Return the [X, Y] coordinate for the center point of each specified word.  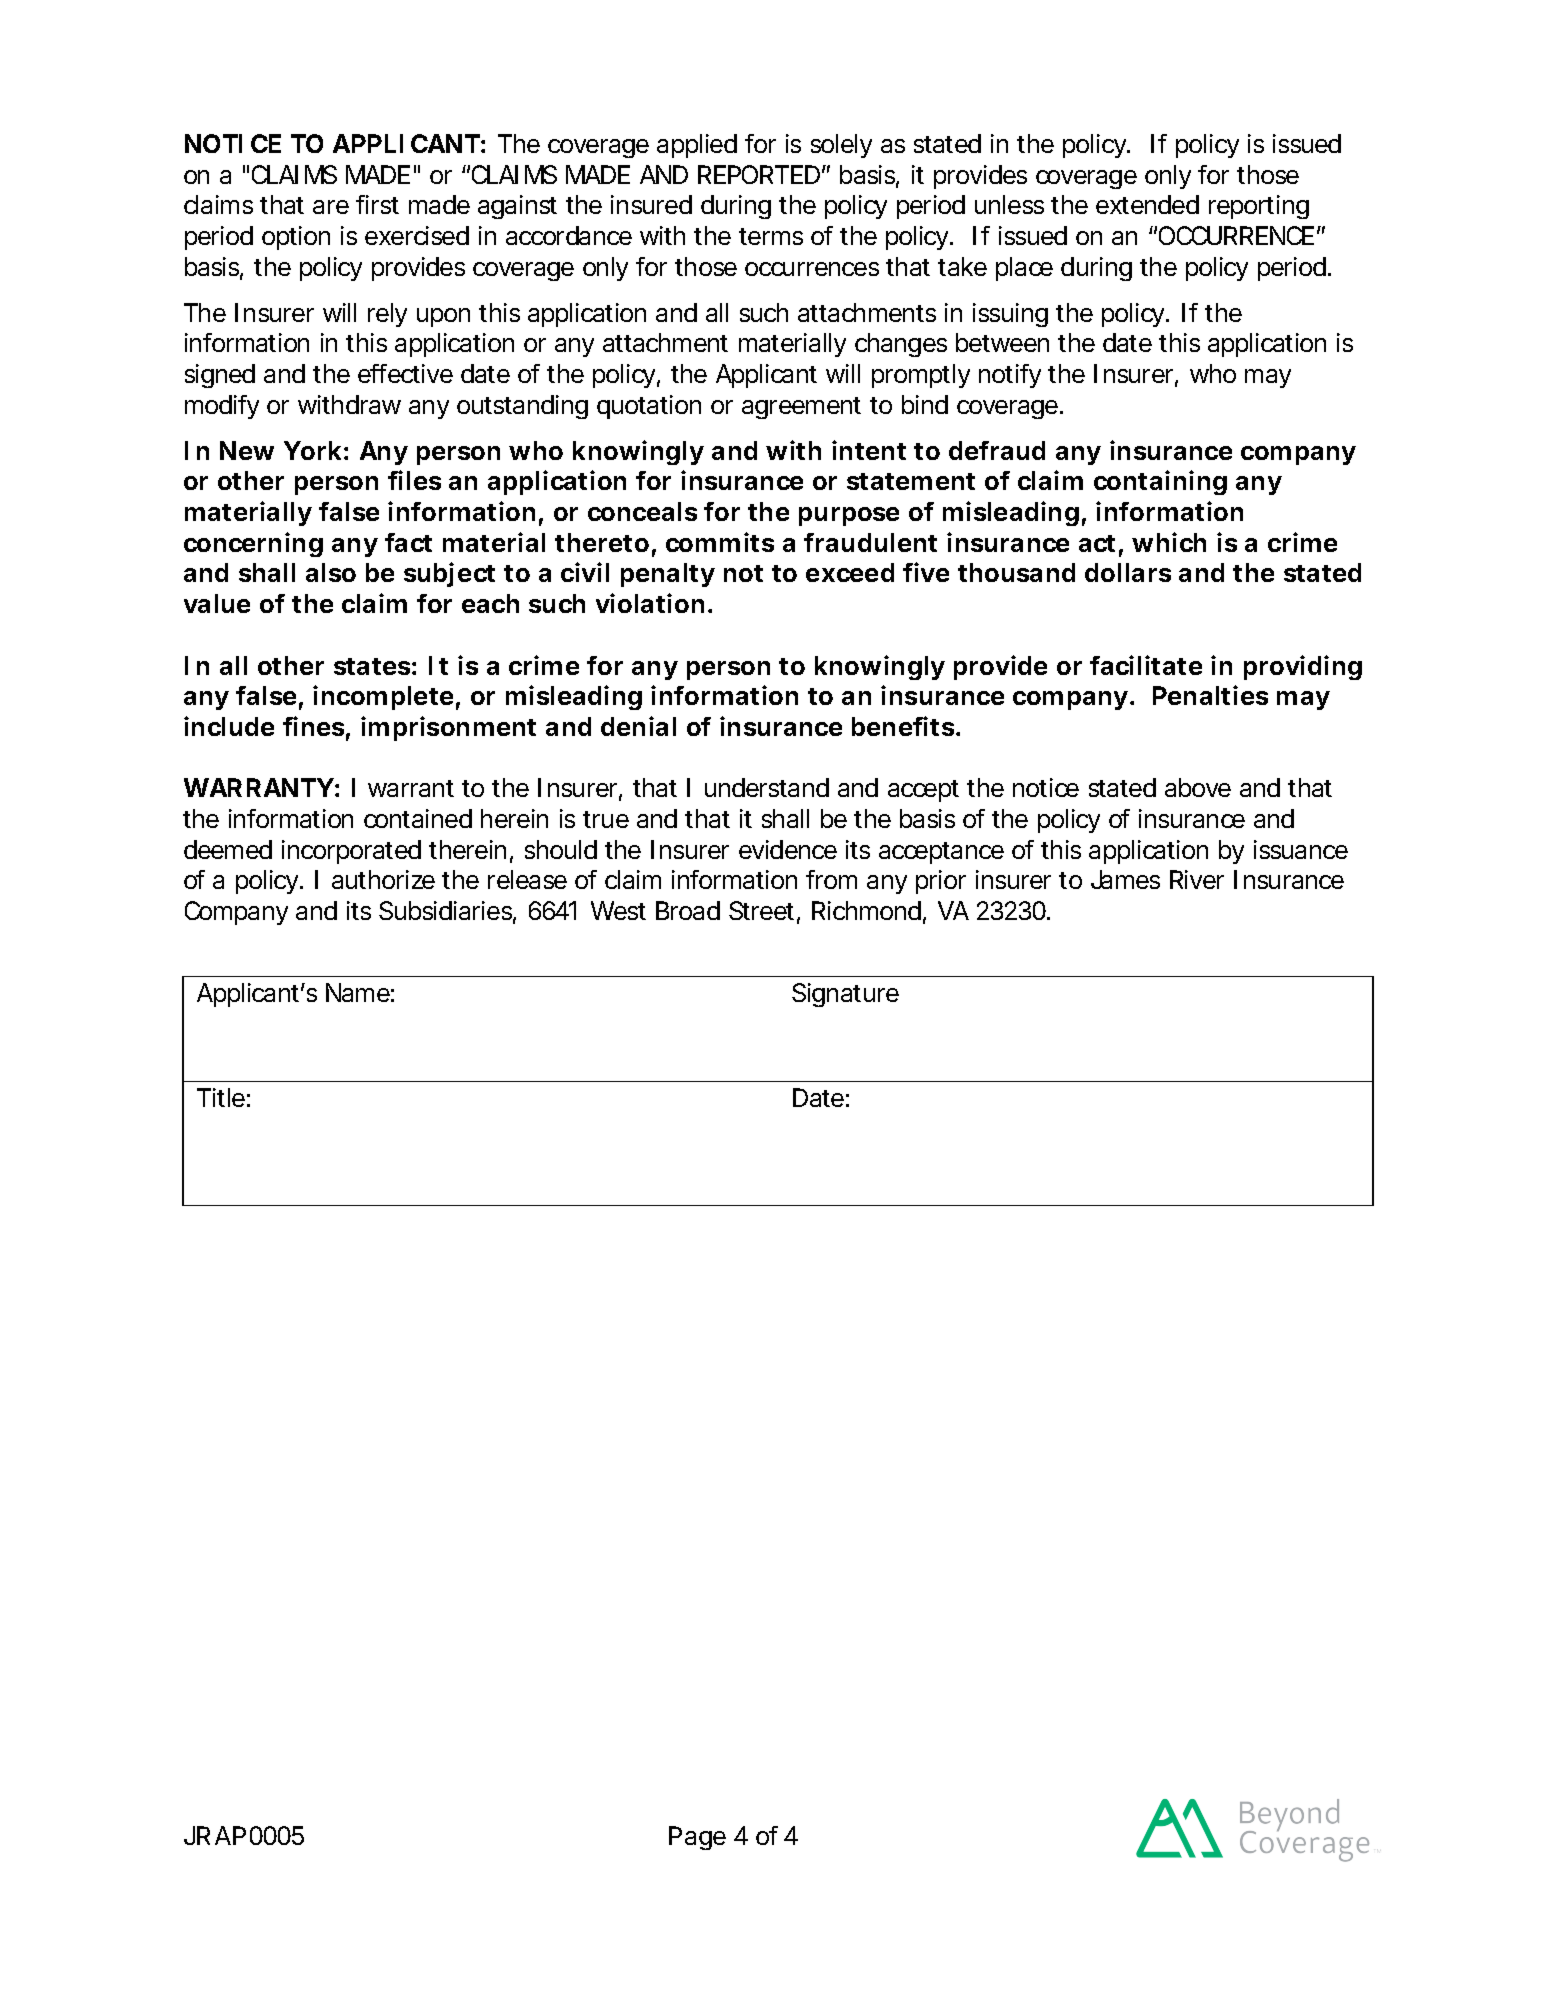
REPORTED [759, 174]
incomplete [383, 697]
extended [1147, 204]
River [1197, 879]
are [331, 207]
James [1125, 879]
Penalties [1210, 695]
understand [767, 787]
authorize [383, 879]
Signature [845, 995]
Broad [688, 910]
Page [697, 1838]
